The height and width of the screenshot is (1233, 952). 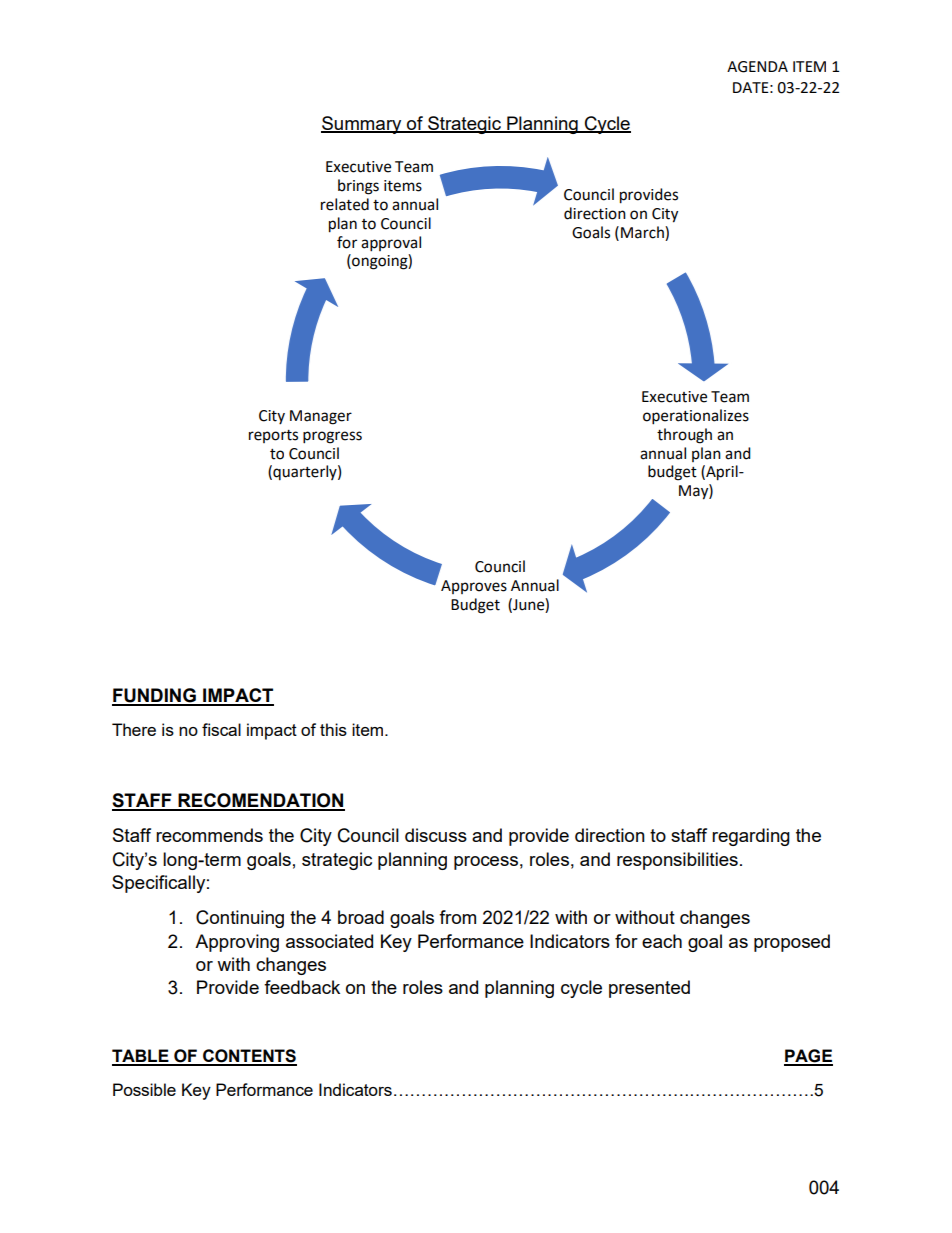 What do you see at coordinates (155, 696) in the screenshot?
I see `FUNDING` at bounding box center [155, 696].
